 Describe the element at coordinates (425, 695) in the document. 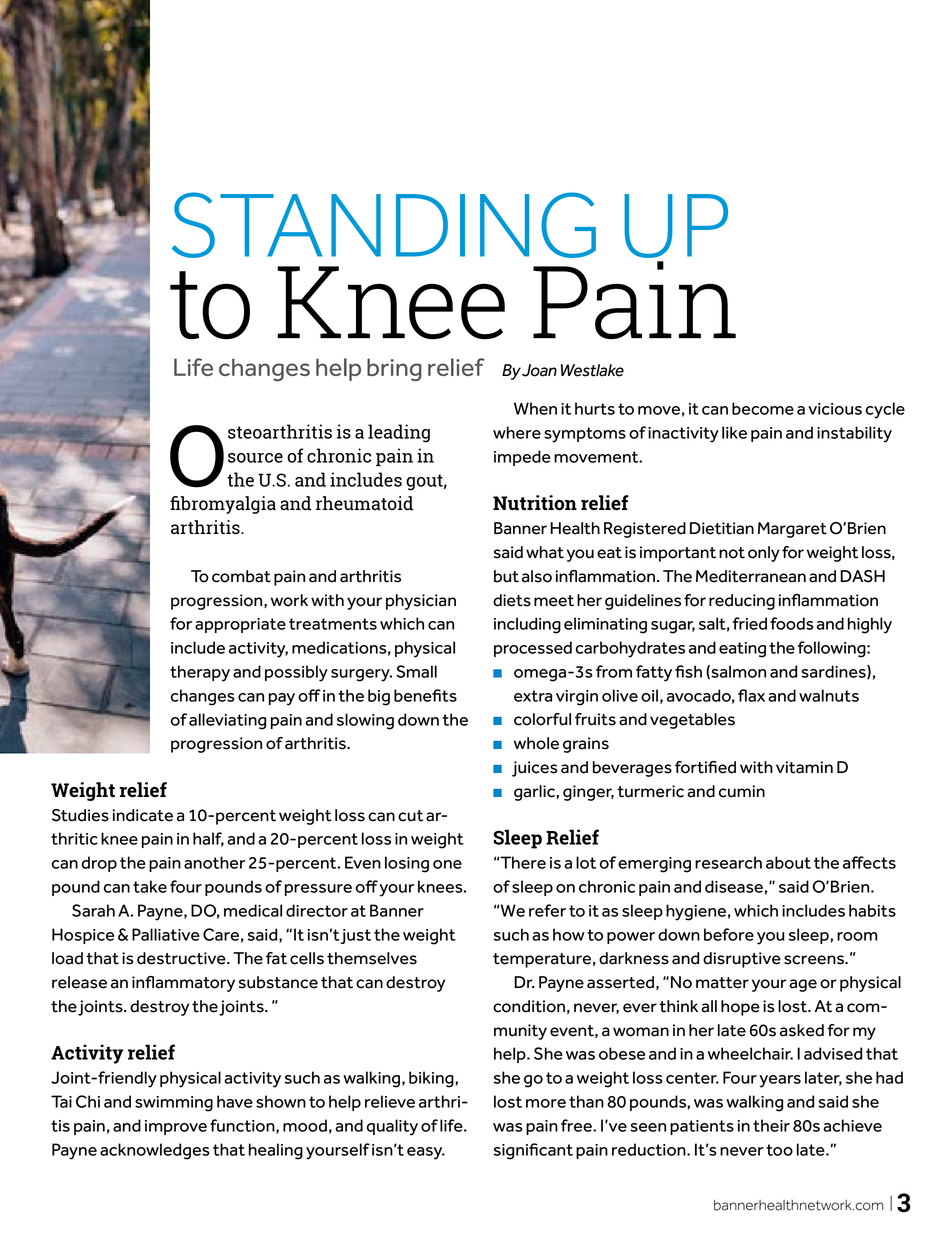

I see `benefits` at that location.
